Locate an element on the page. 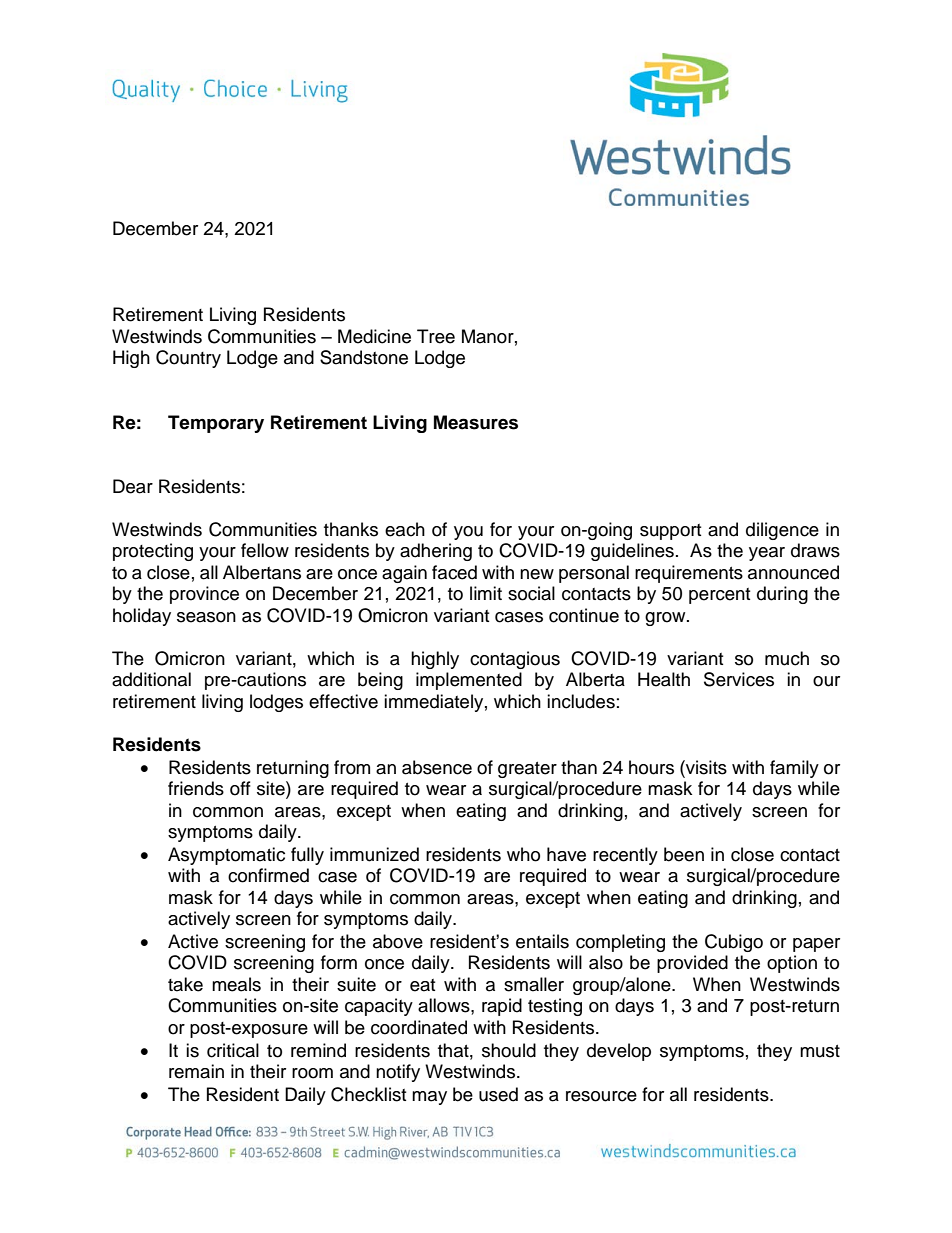  additional is located at coordinates (151, 679).
